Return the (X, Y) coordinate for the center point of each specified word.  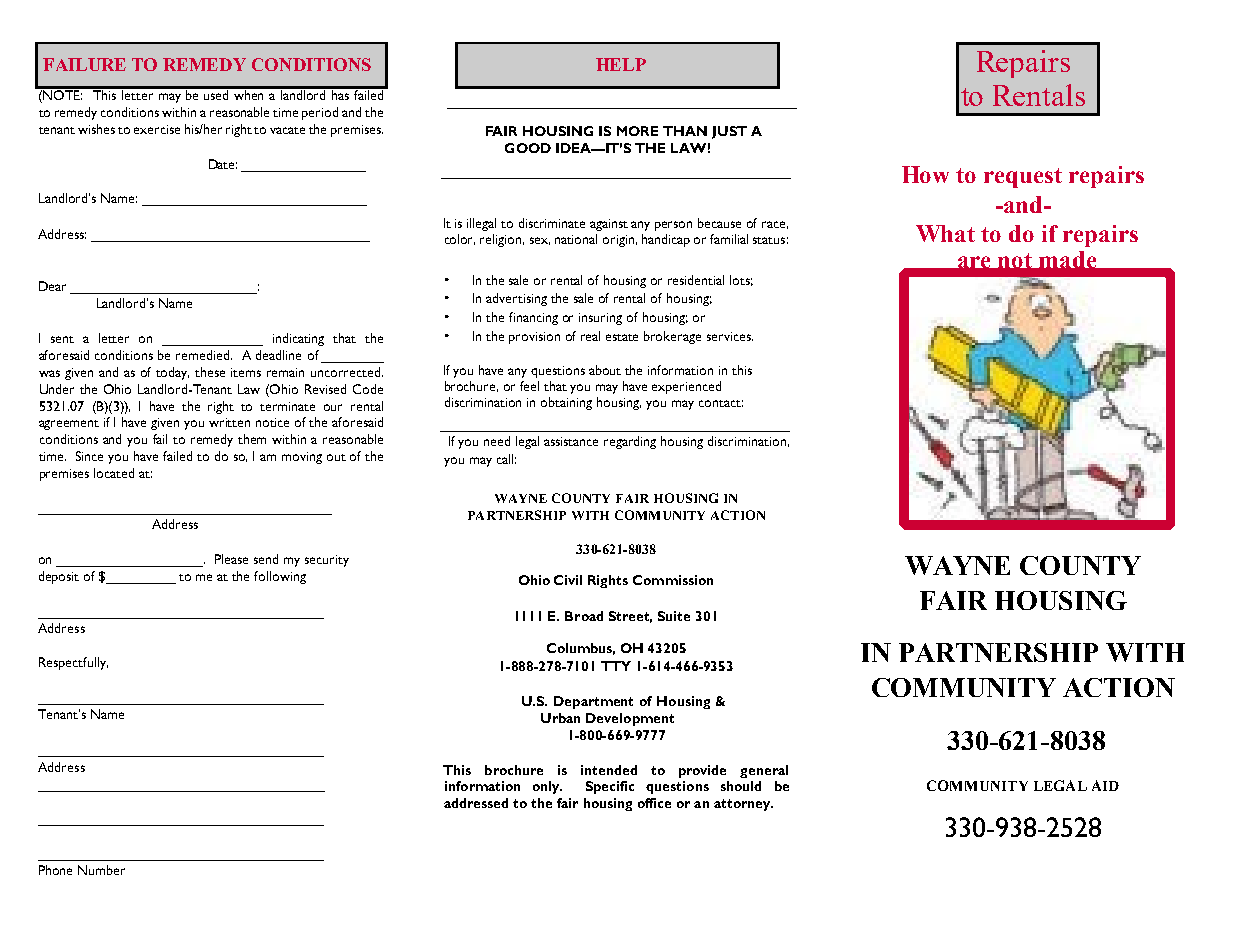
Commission (673, 580)
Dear (52, 286)
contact (721, 403)
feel (529, 386)
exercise (157, 129)
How (925, 174)
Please (231, 559)
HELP (621, 64)
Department (593, 702)
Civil (568, 580)
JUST (729, 132)
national (576, 239)
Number (101, 870)
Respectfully (73, 663)
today (172, 373)
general (764, 771)
